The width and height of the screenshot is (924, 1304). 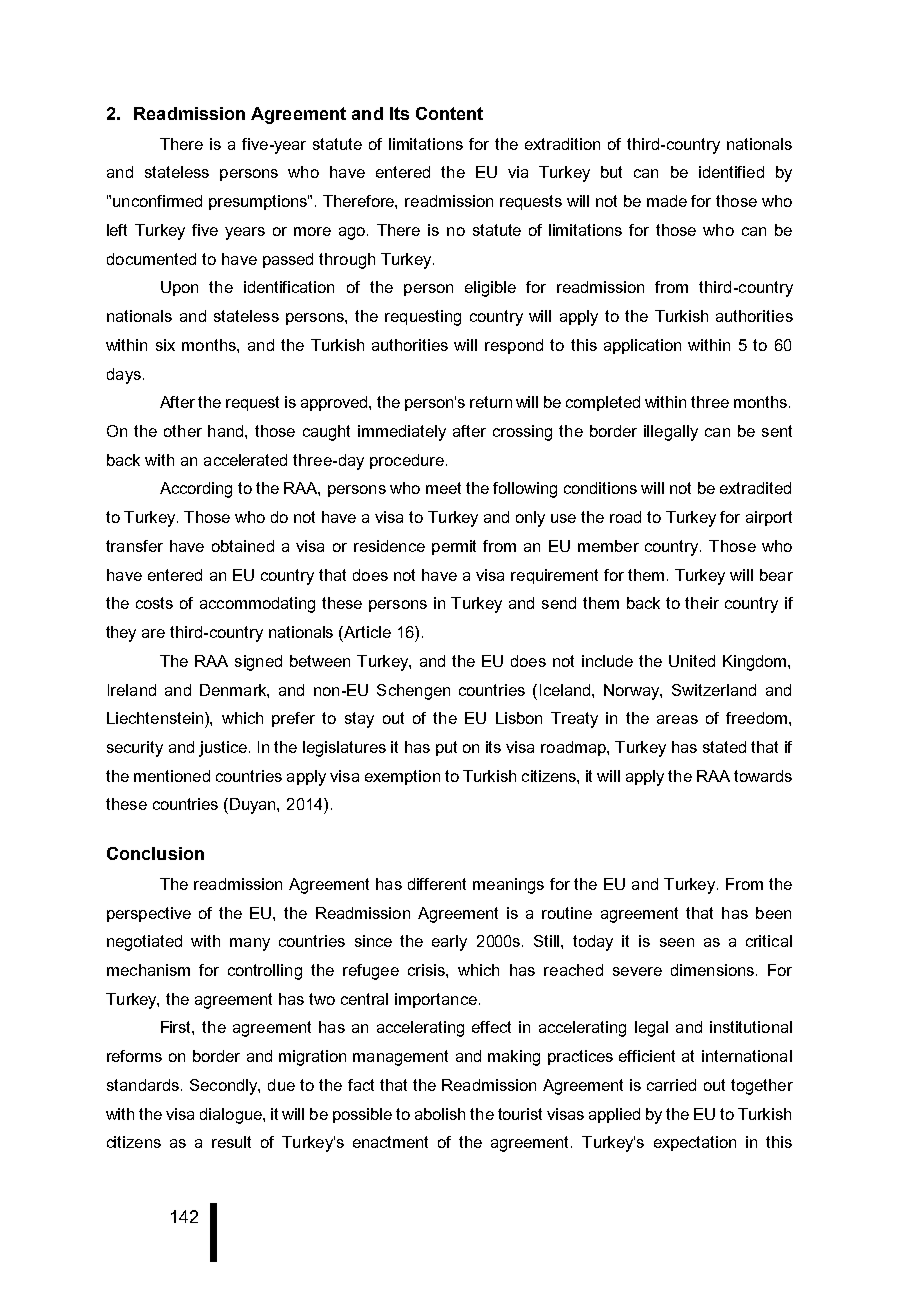 I want to click on other, so click(x=183, y=431).
